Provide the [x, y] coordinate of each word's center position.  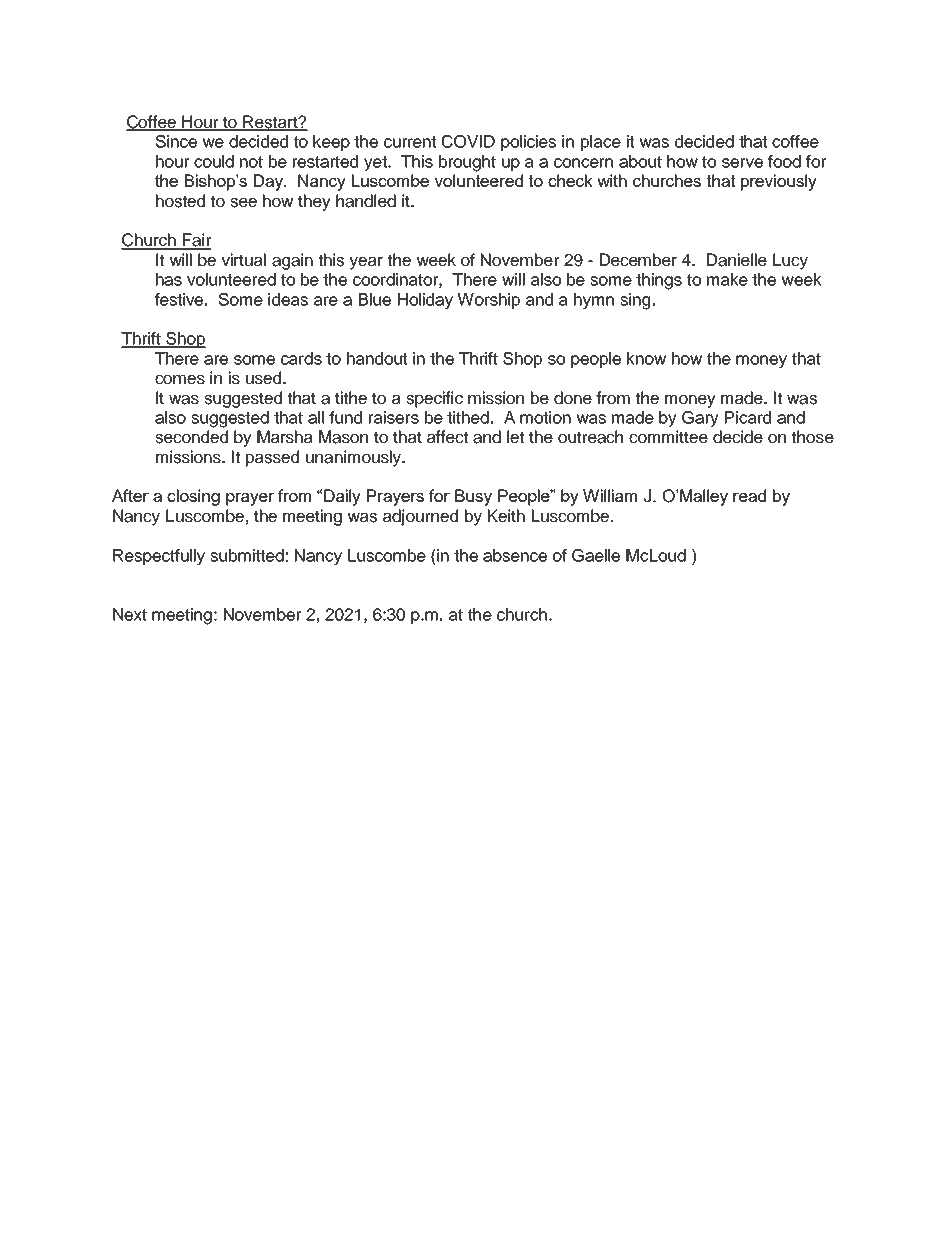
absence [515, 555]
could [214, 161]
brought [467, 163]
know [646, 358]
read [749, 495]
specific [434, 399]
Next [130, 614]
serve [742, 163]
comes [180, 379]
